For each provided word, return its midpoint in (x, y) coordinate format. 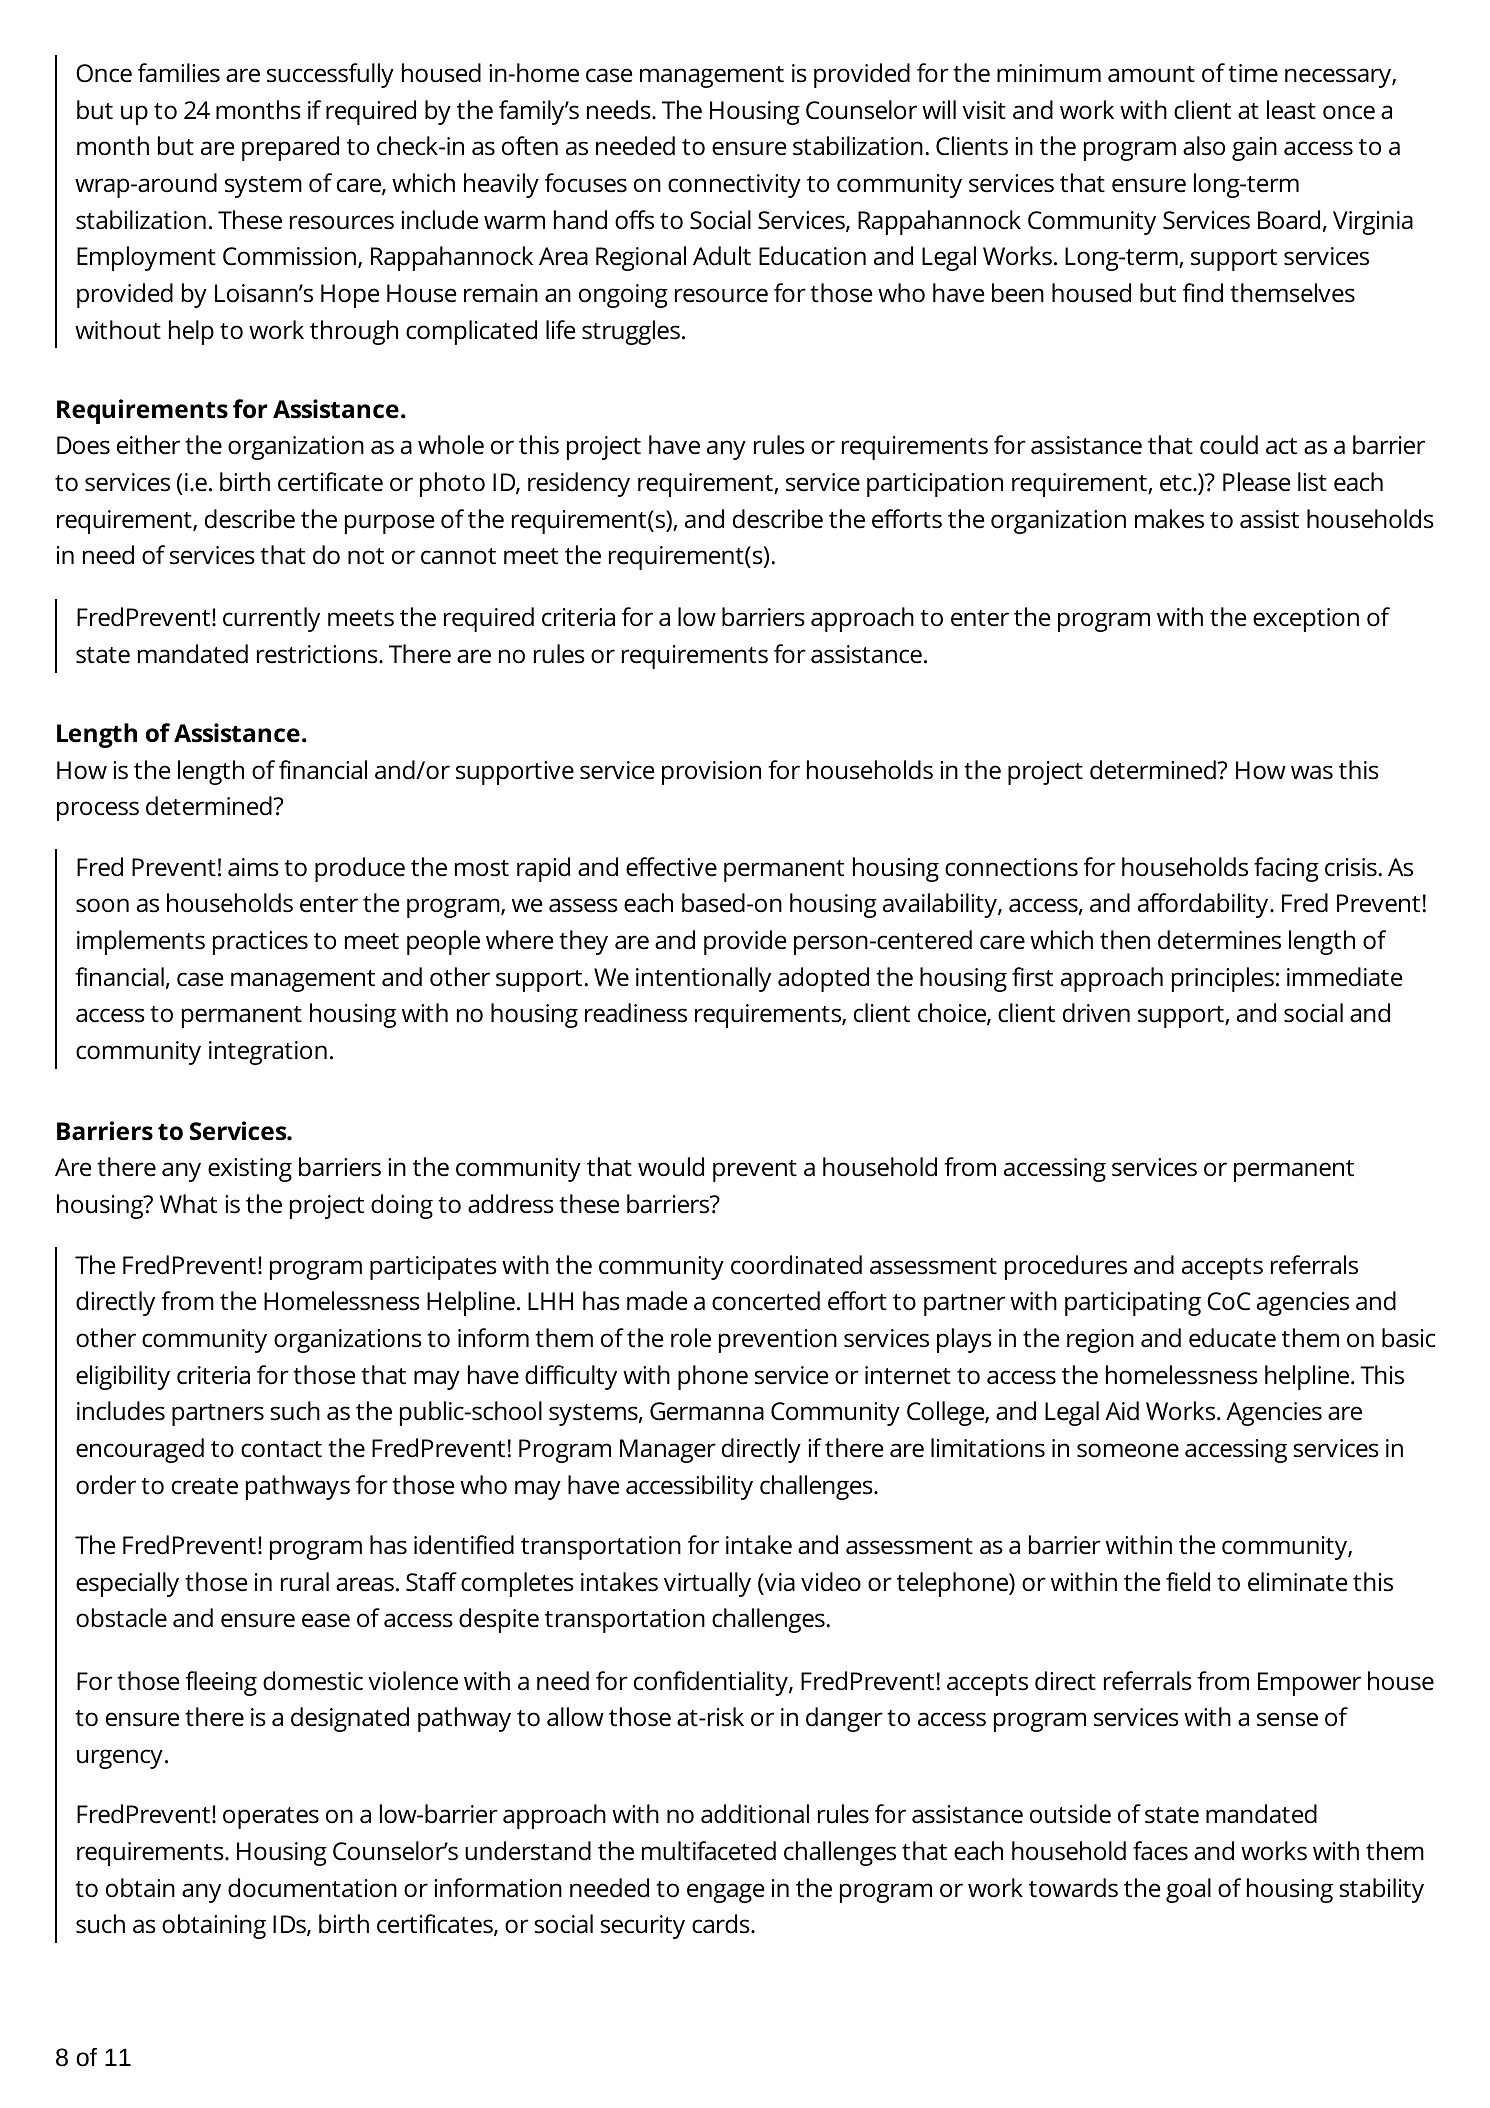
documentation (312, 1888)
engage (725, 1893)
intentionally (703, 979)
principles (1223, 979)
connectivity (734, 186)
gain (1254, 149)
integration (268, 1053)
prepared (290, 148)
